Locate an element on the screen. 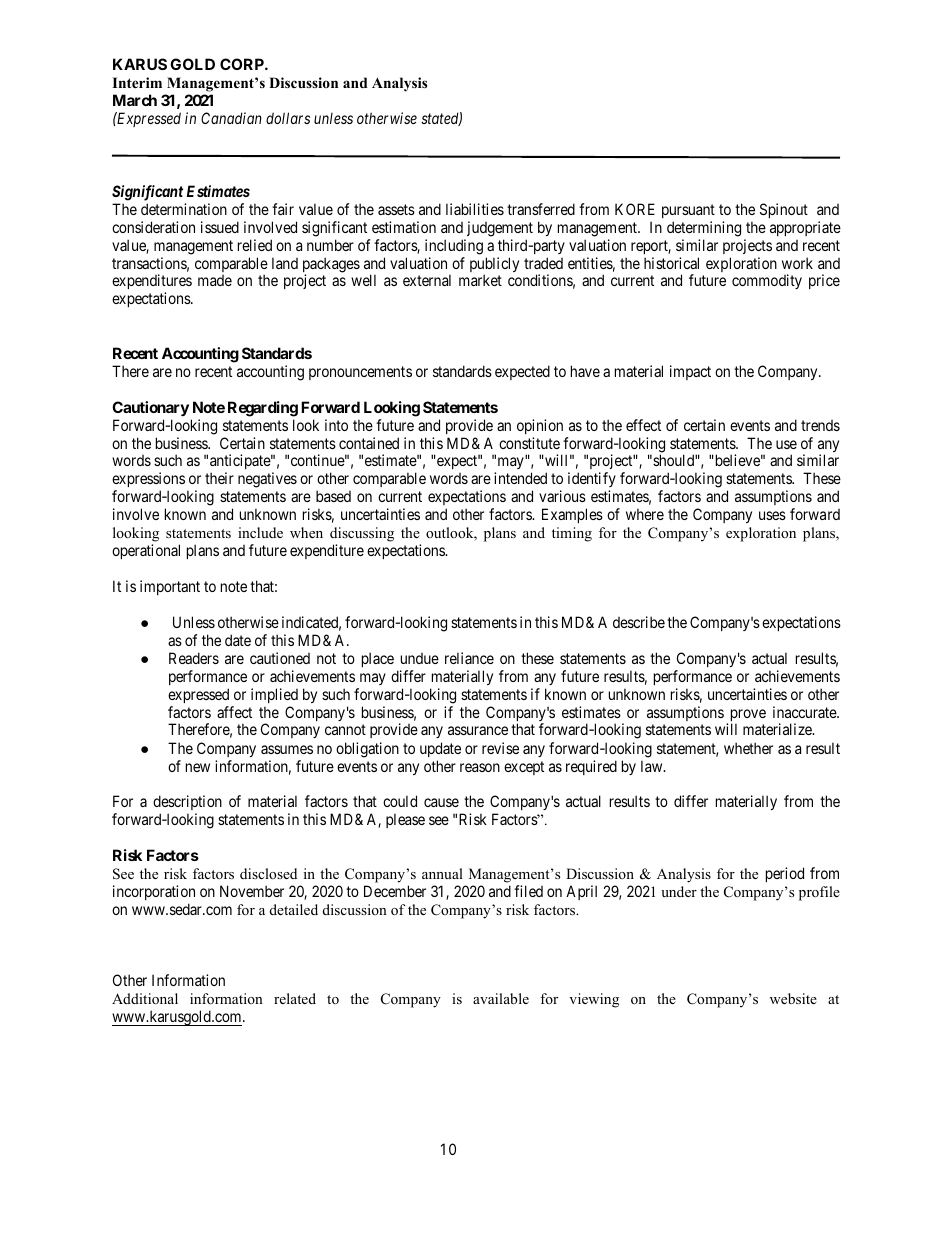  uses is located at coordinates (772, 515).
